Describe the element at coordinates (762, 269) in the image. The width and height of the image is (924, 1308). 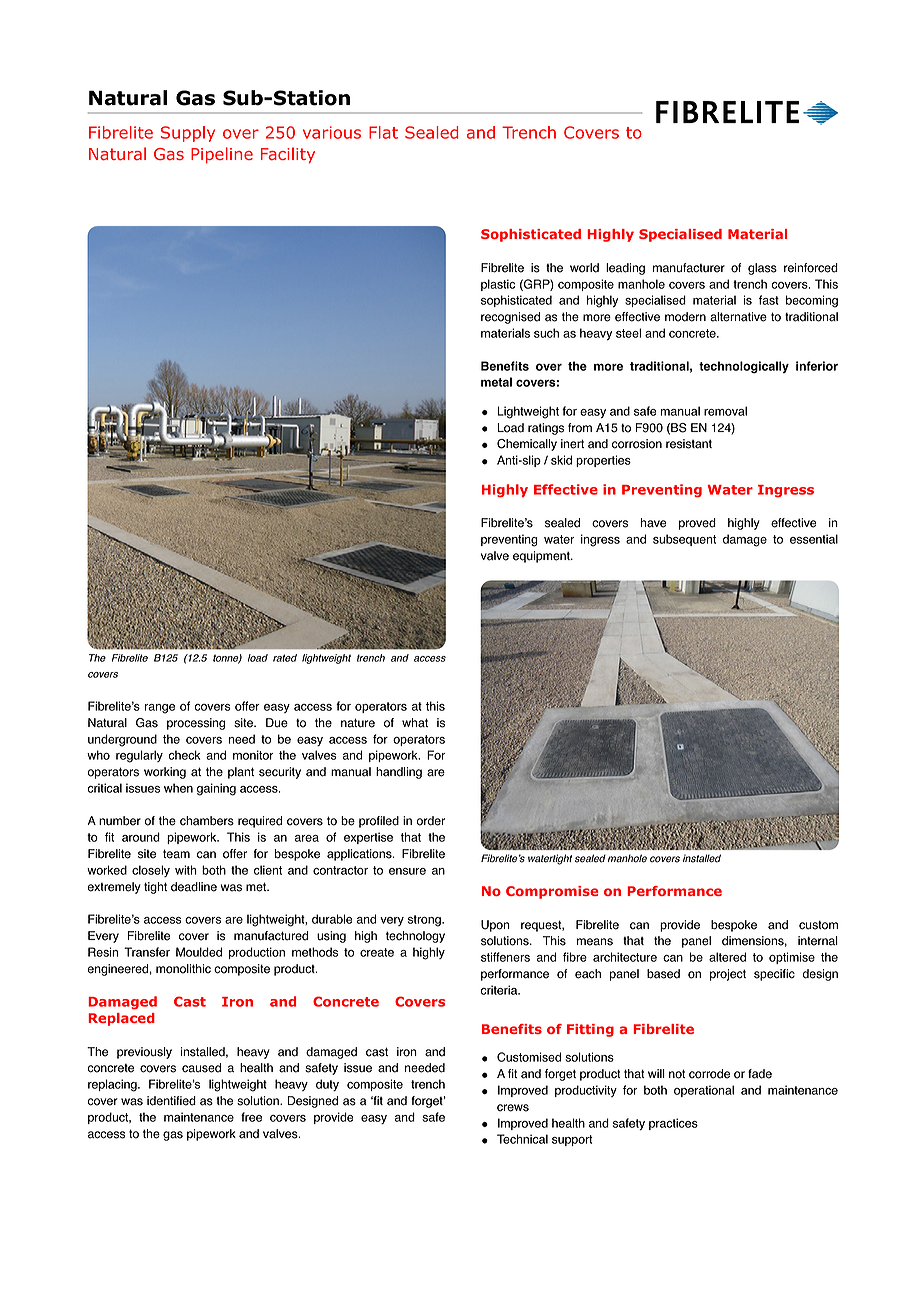
I see `glass` at that location.
